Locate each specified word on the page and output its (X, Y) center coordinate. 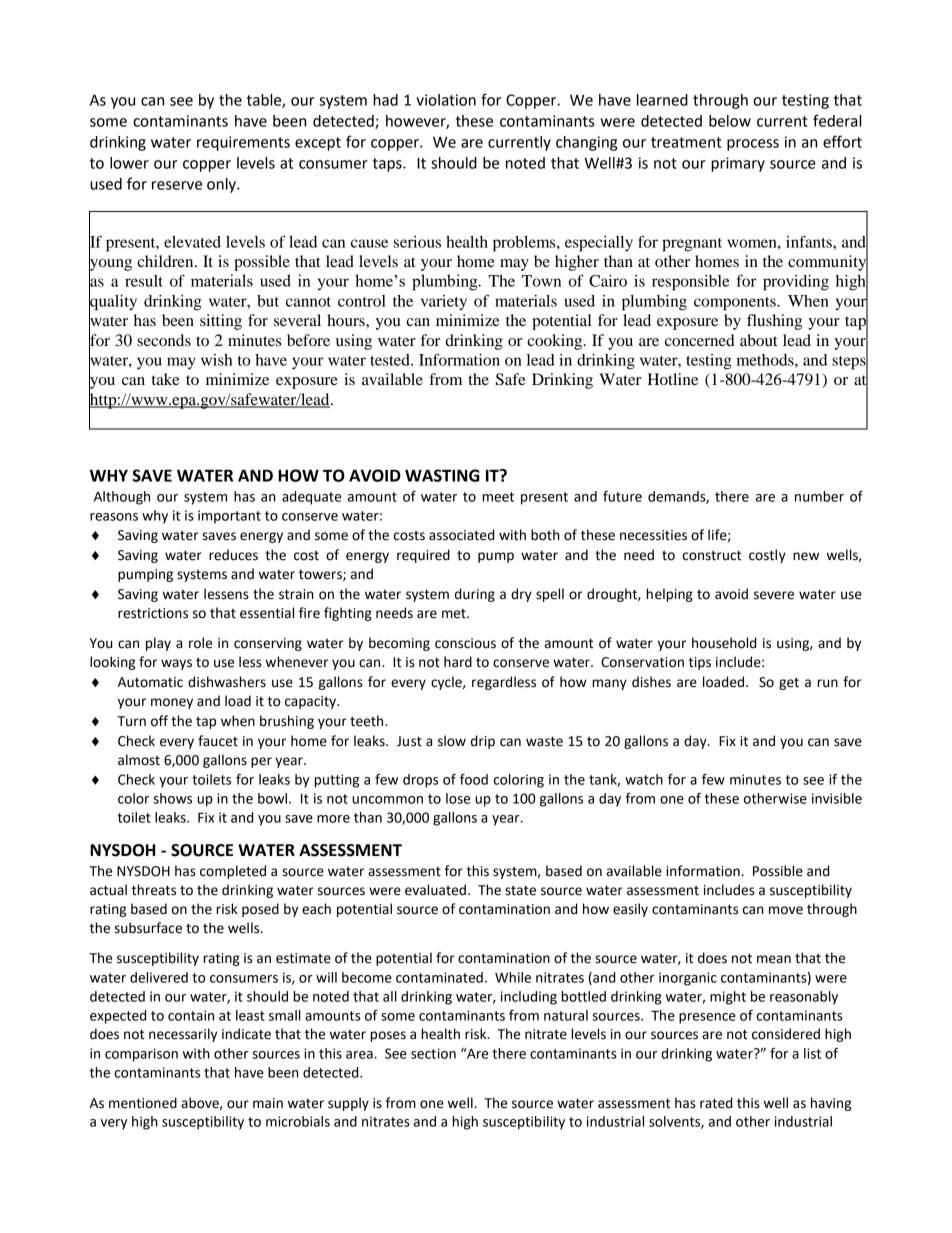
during (475, 595)
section (433, 1053)
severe (774, 595)
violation (446, 100)
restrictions (153, 613)
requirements (243, 143)
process (753, 145)
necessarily (183, 1035)
